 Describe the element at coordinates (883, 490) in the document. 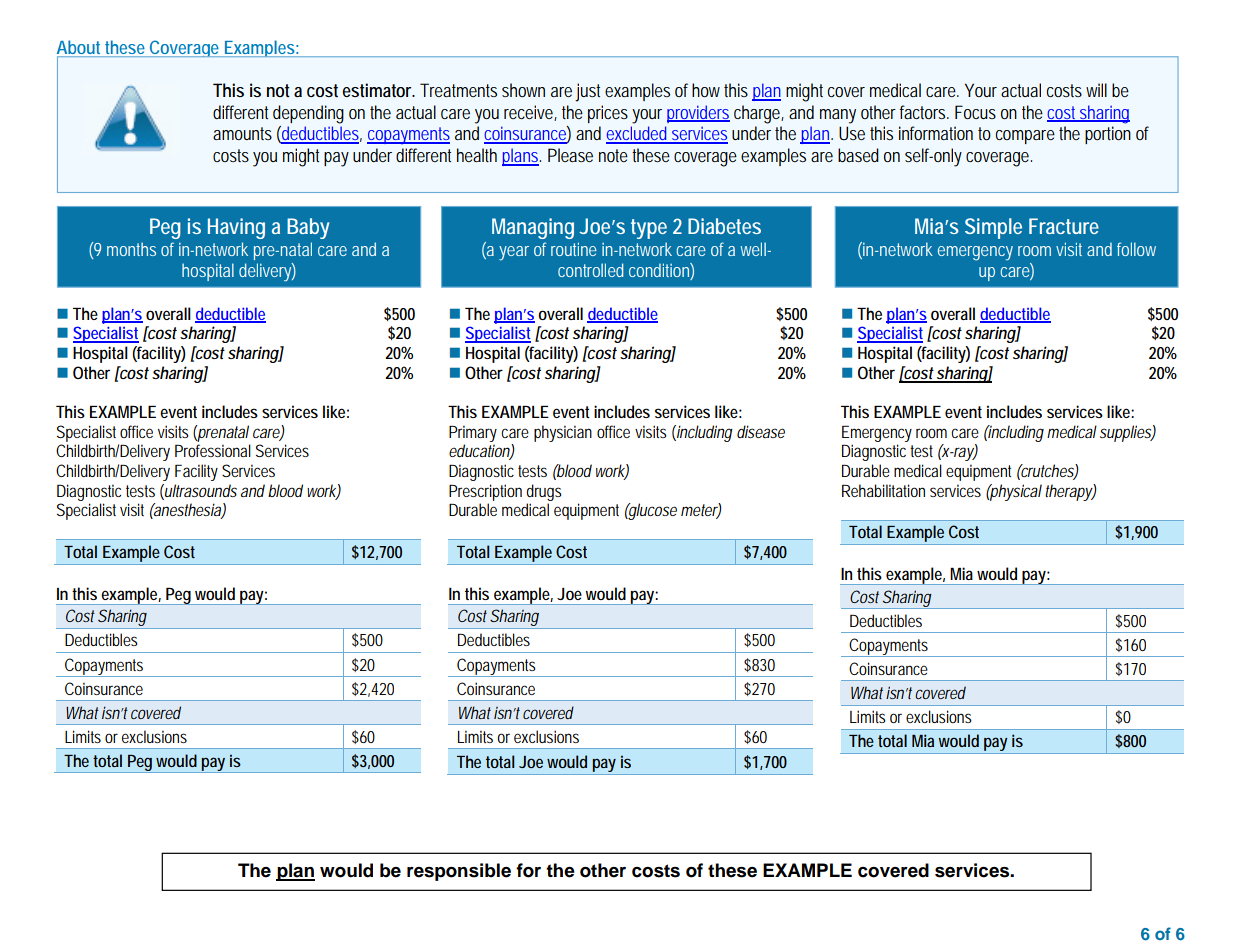

I see `Rehabilitation` at that location.
